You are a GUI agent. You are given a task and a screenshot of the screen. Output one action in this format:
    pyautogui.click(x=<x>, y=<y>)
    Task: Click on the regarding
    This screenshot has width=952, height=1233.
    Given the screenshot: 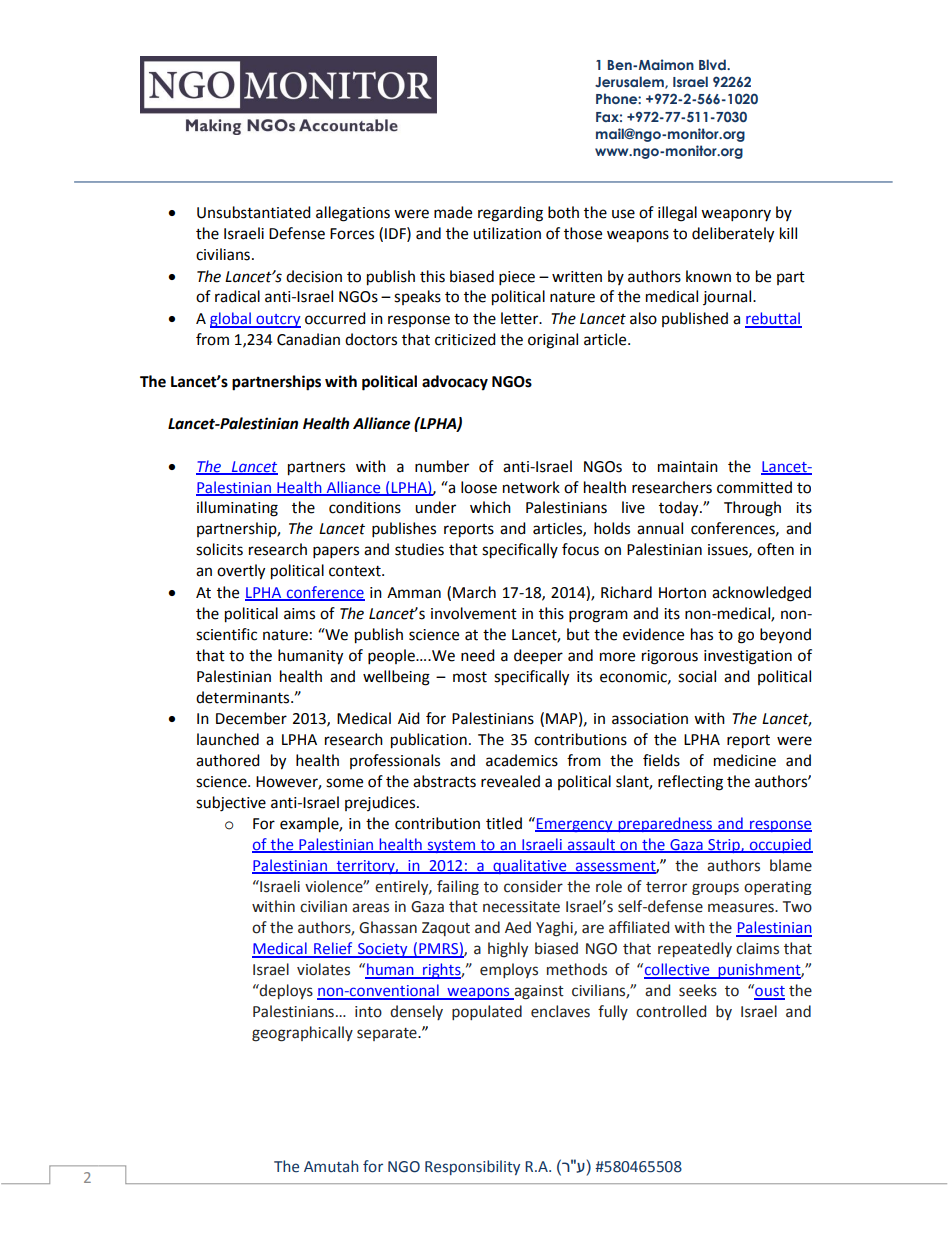 What is the action you would take?
    pyautogui.click(x=510, y=214)
